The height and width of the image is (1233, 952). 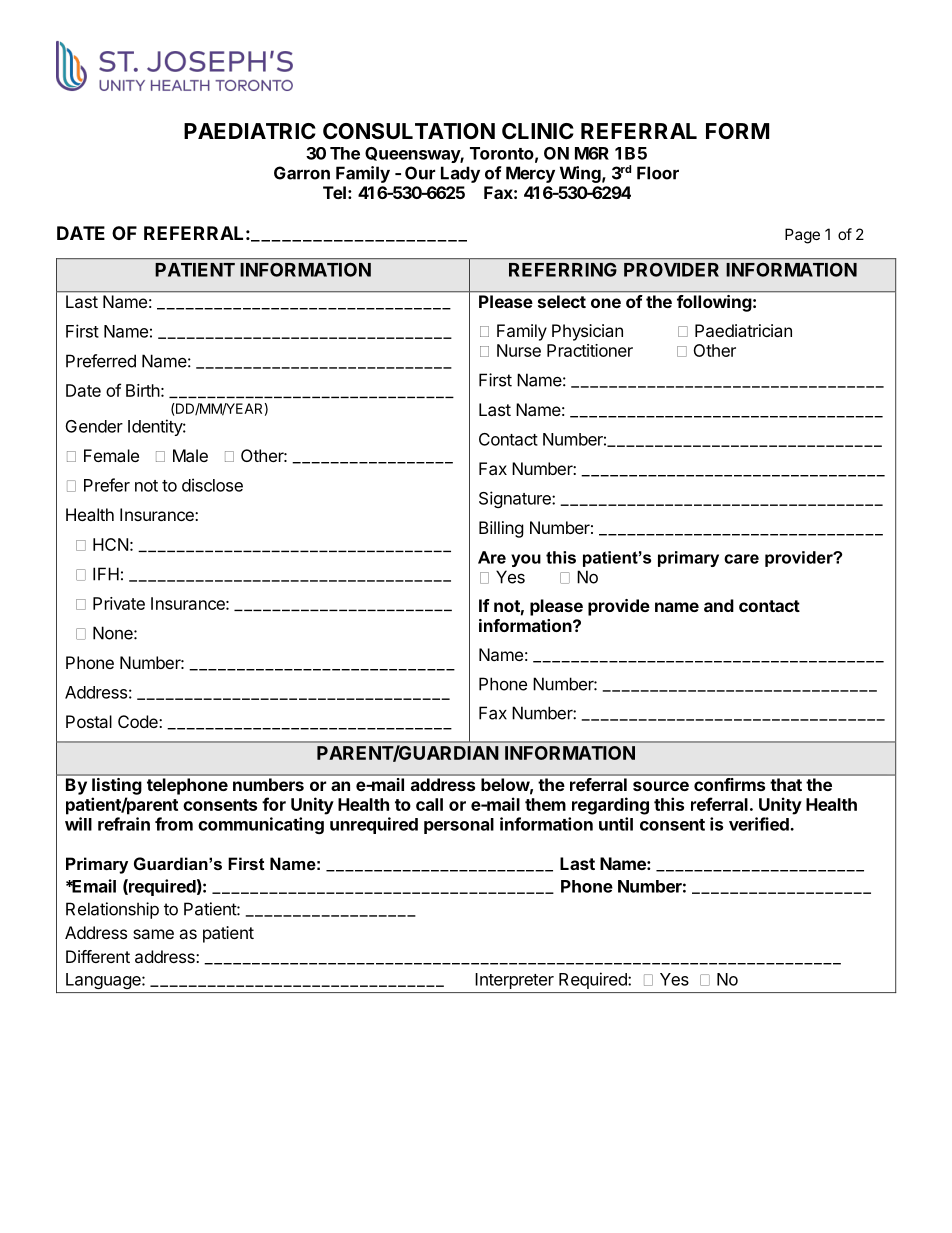 What do you see at coordinates (110, 544) in the image?
I see `HCN` at bounding box center [110, 544].
